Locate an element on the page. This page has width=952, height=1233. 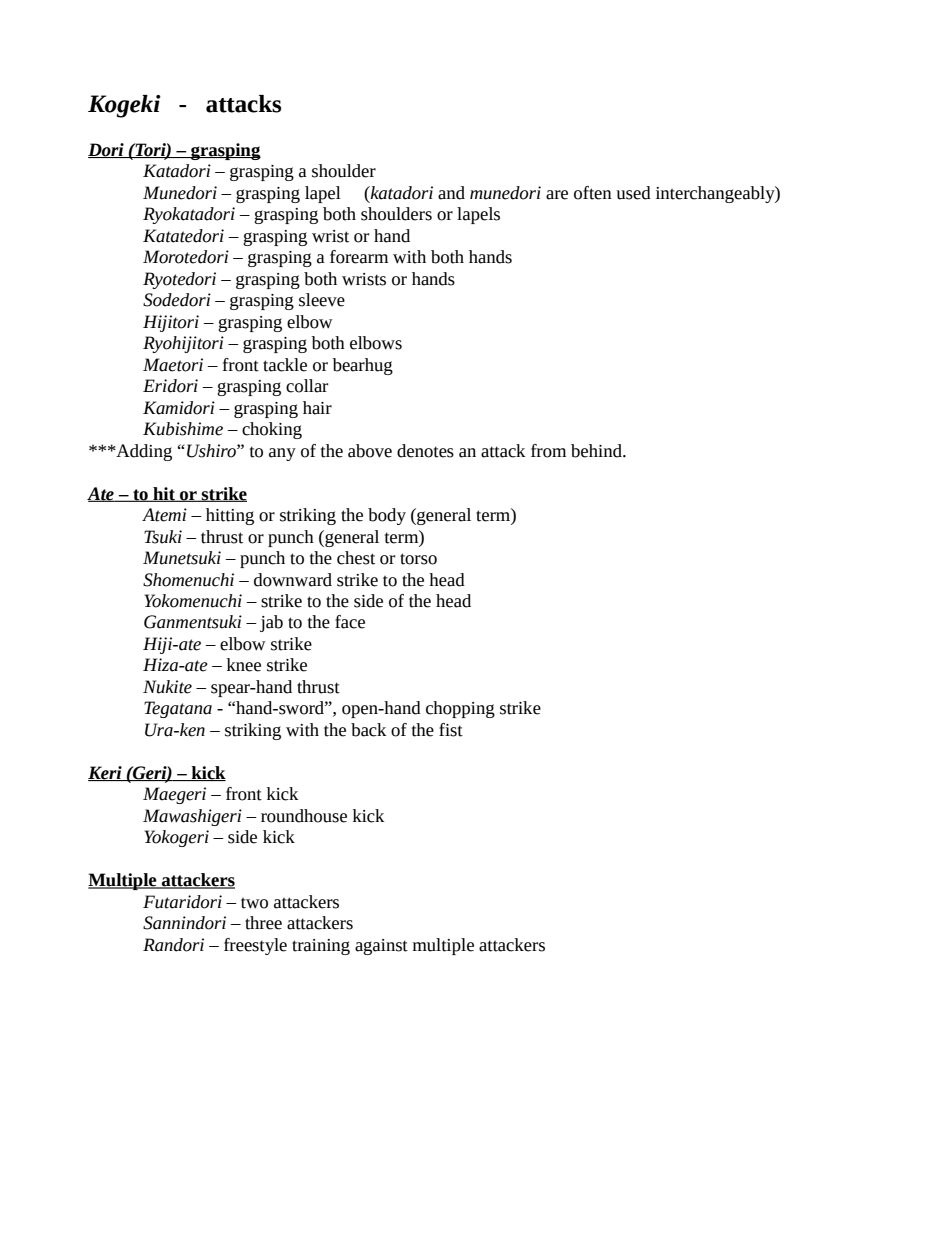
two is located at coordinates (254, 903).
